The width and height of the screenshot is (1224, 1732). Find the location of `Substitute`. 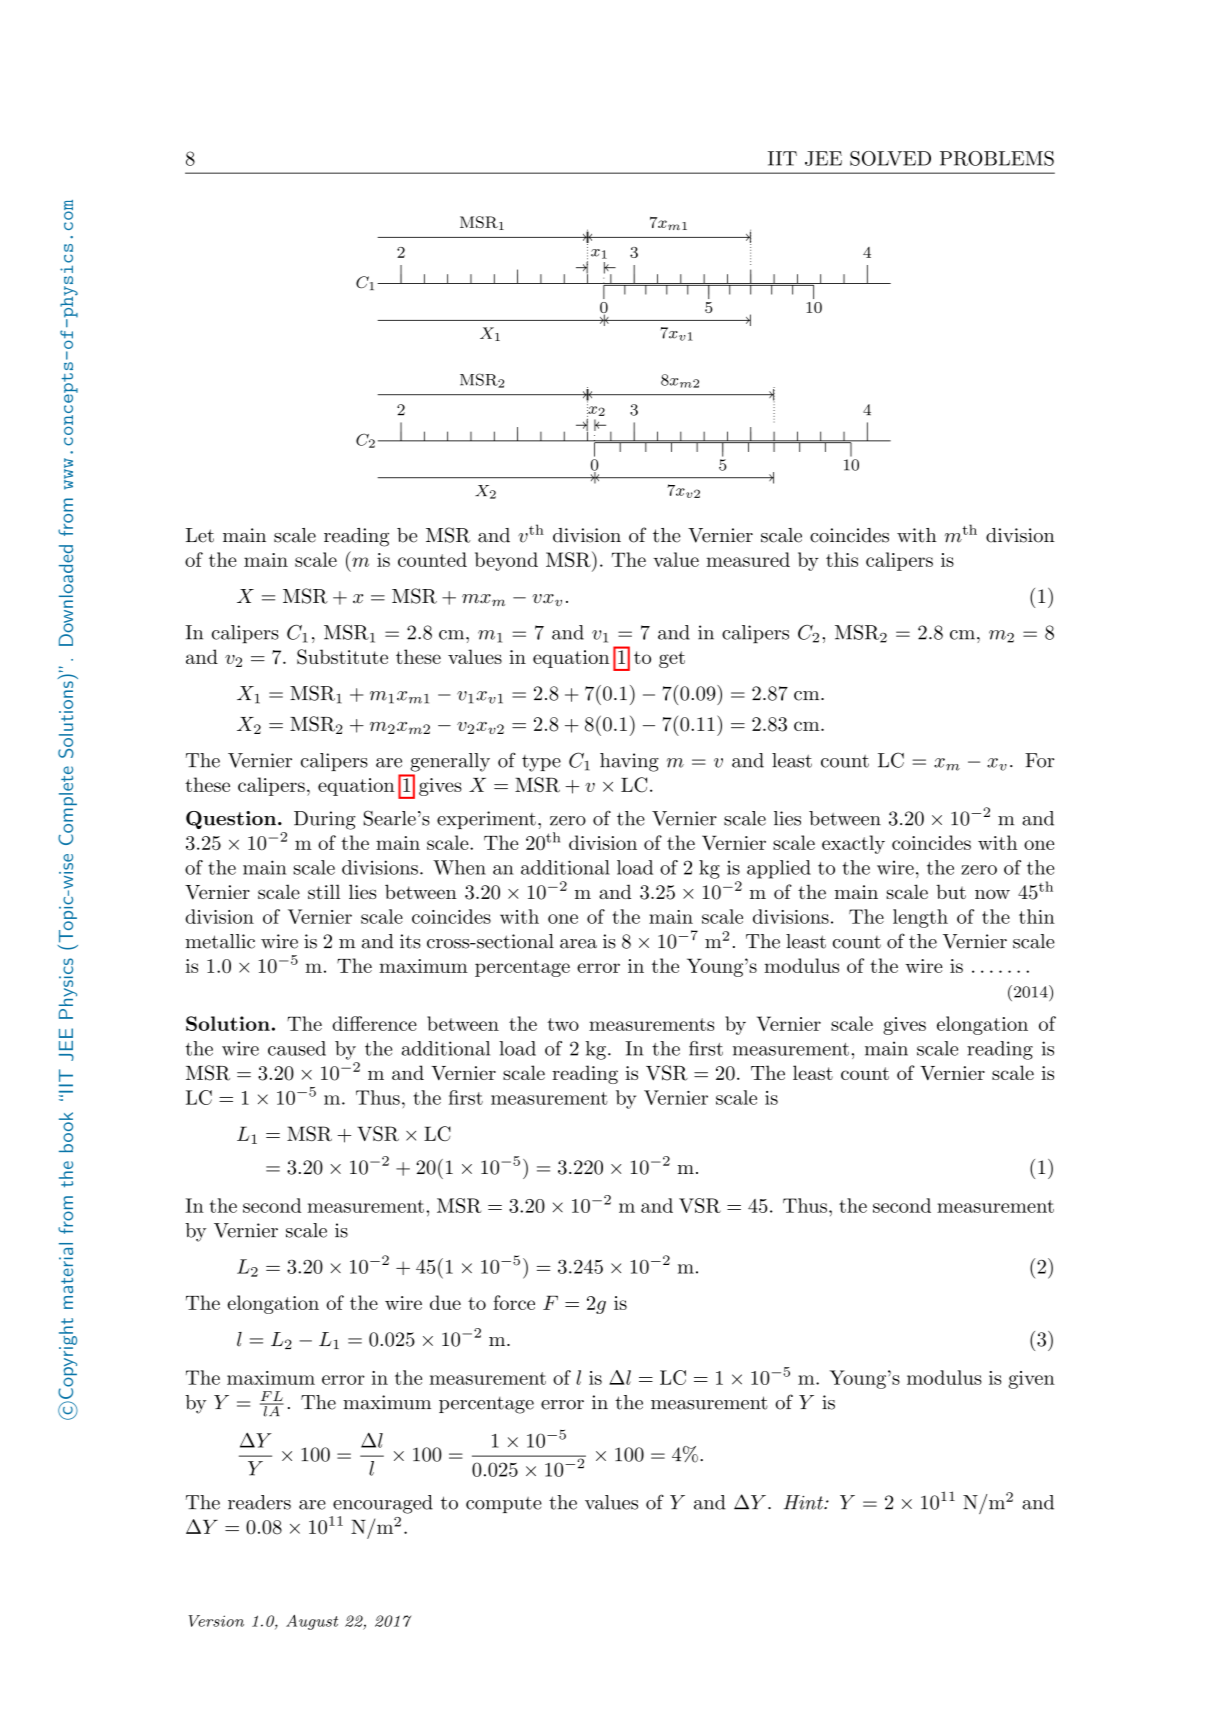

Substitute is located at coordinates (342, 657).
